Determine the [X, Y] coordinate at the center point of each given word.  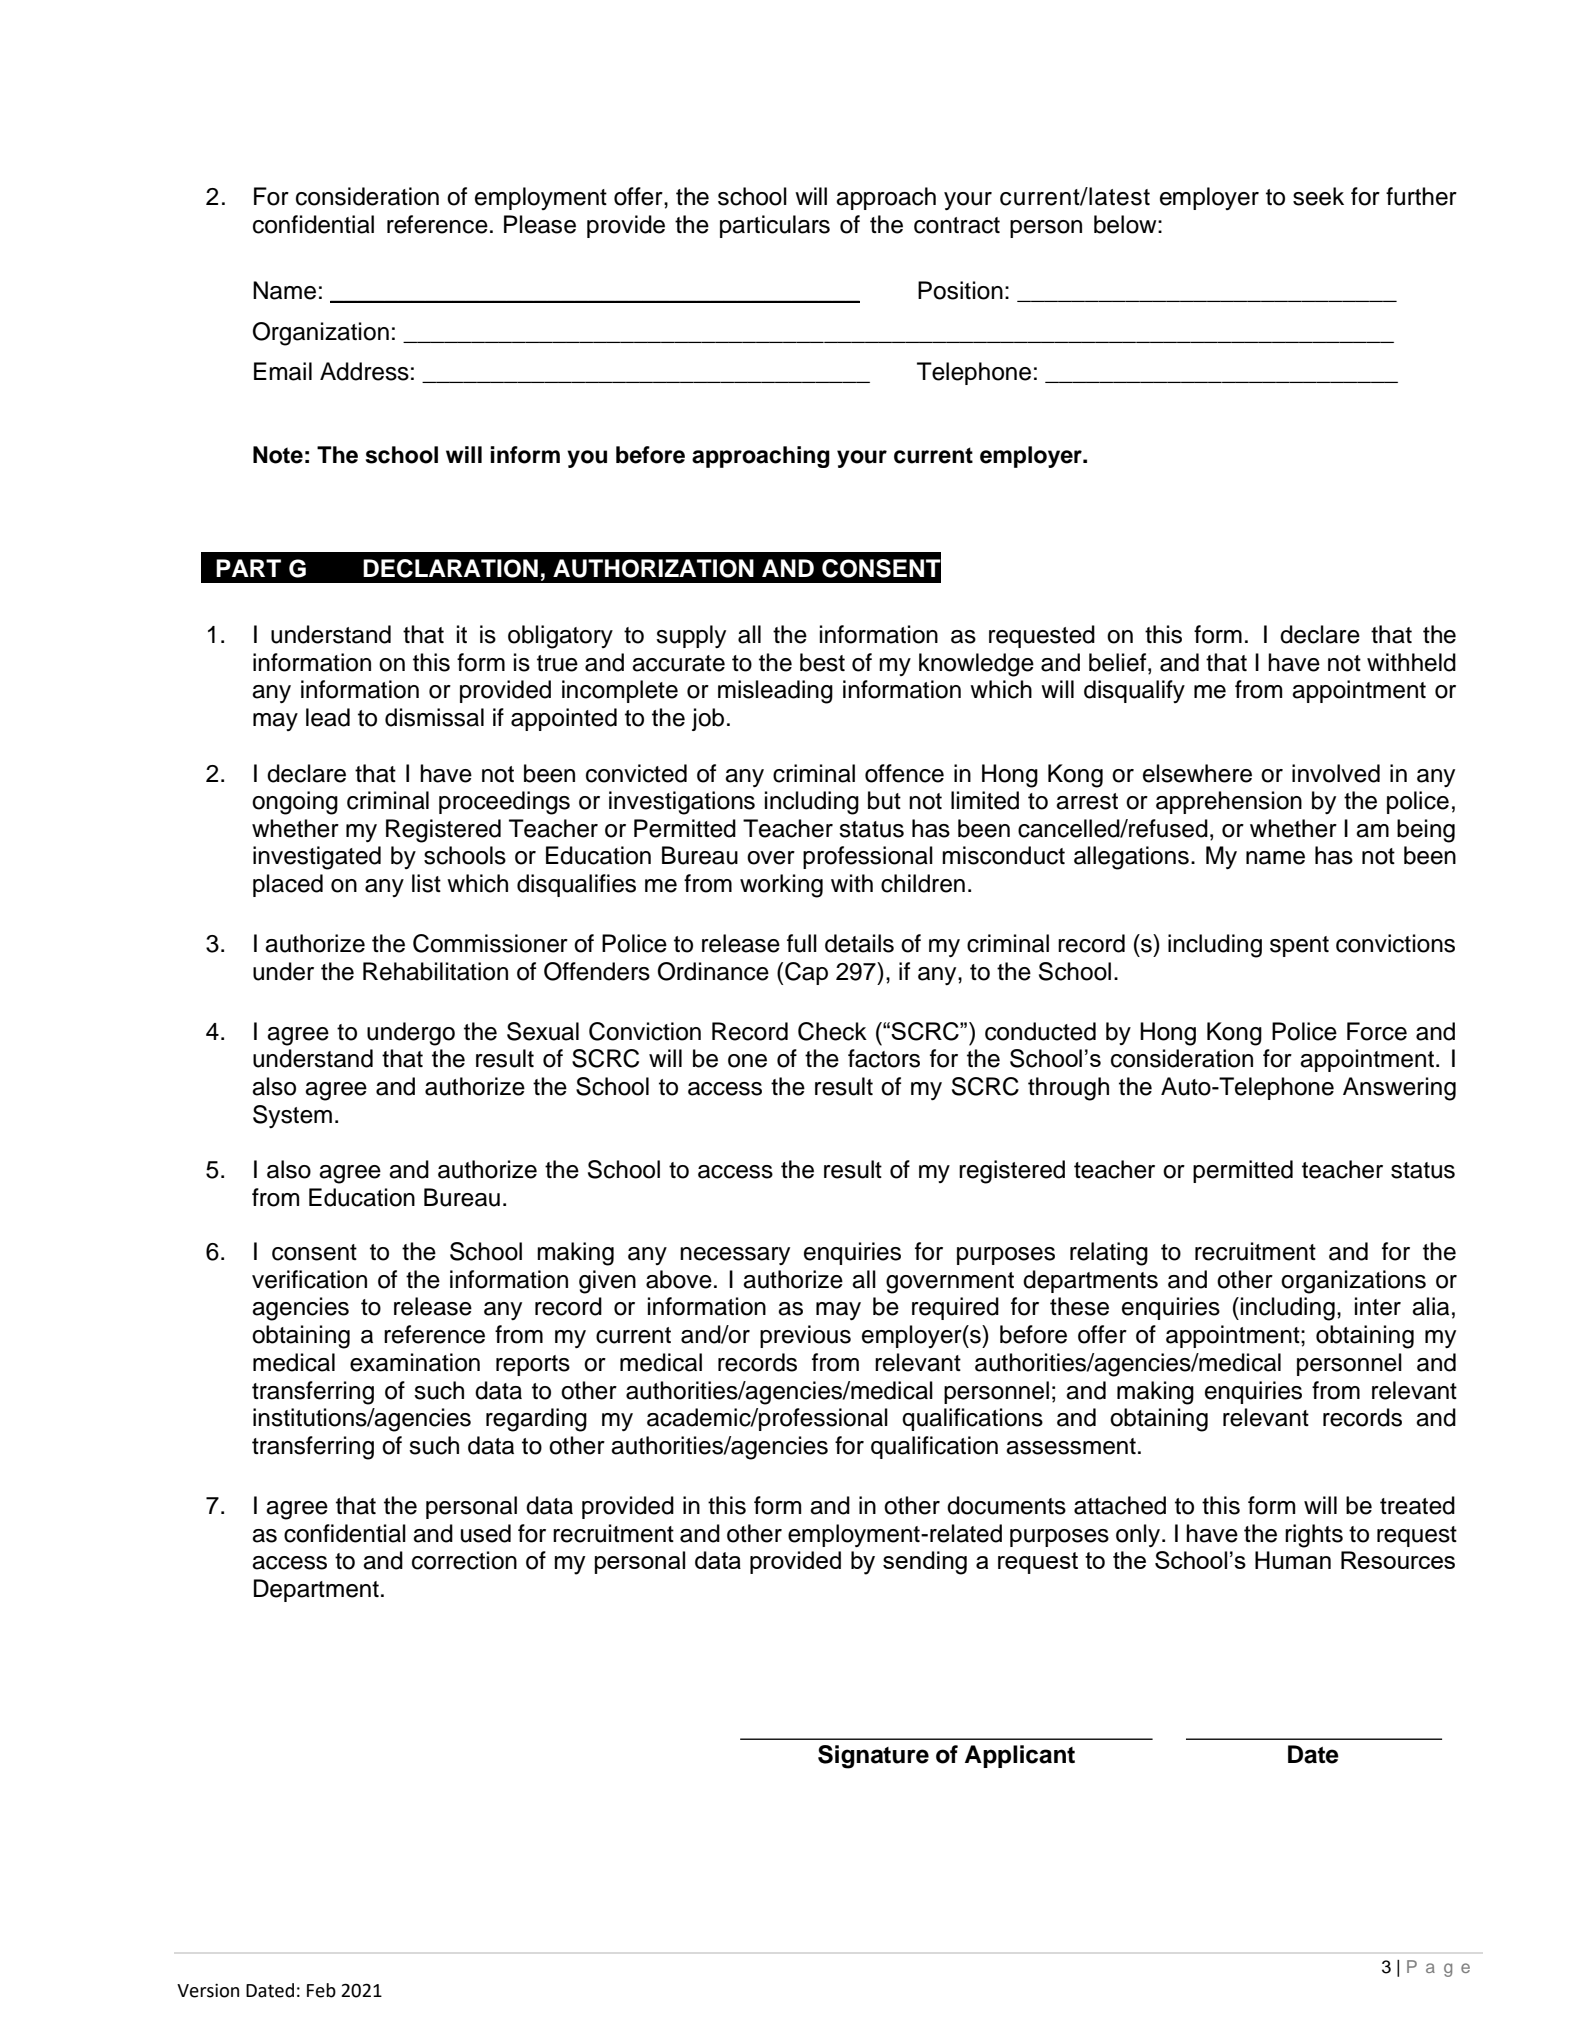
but [884, 800]
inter [1378, 1306]
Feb [321, 1990]
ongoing [295, 803]
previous [805, 1336]
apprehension [1229, 802]
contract [957, 225]
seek [1318, 196]
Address [364, 371]
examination [415, 1362]
